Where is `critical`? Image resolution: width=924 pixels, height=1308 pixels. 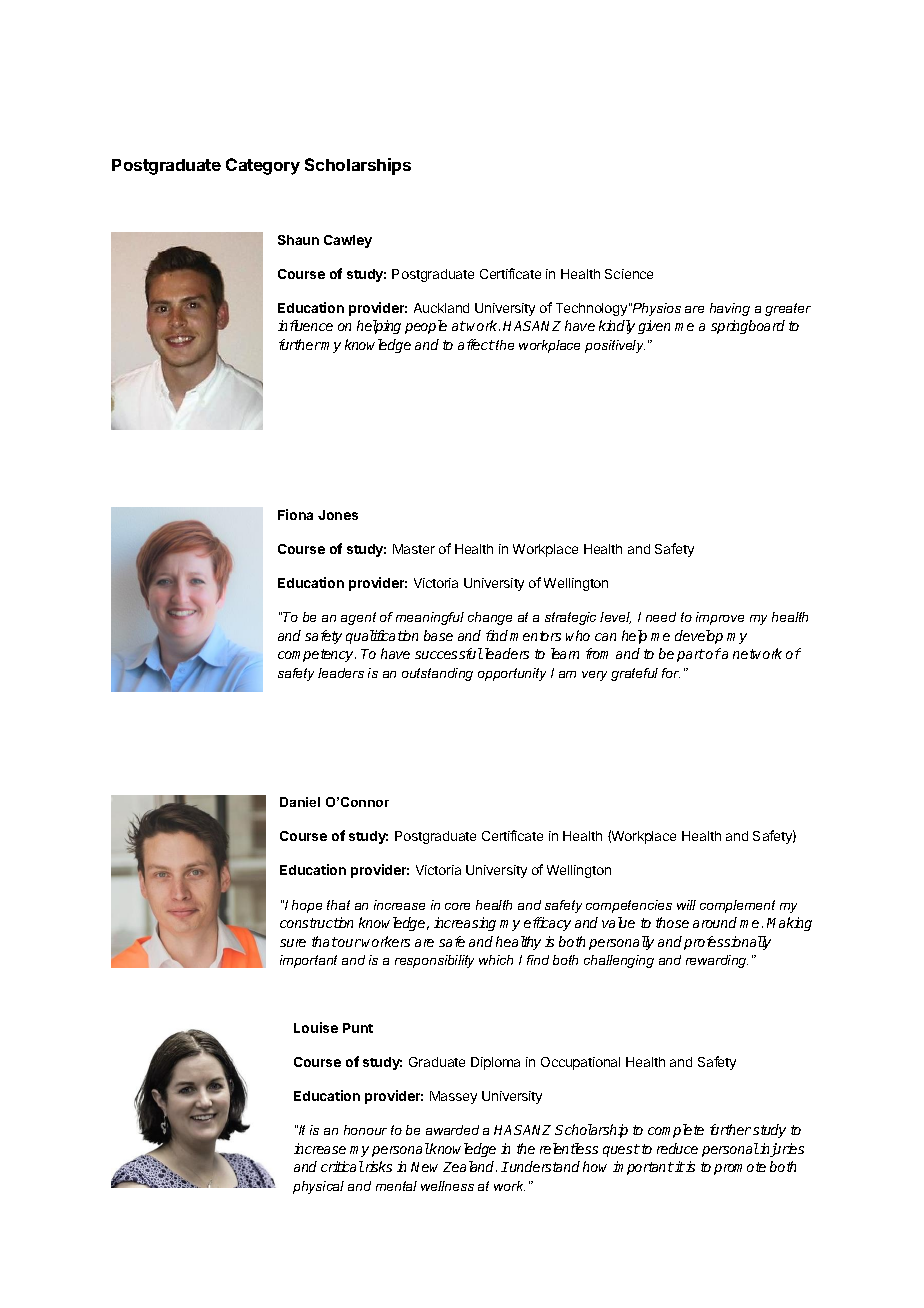 critical is located at coordinates (342, 1166).
